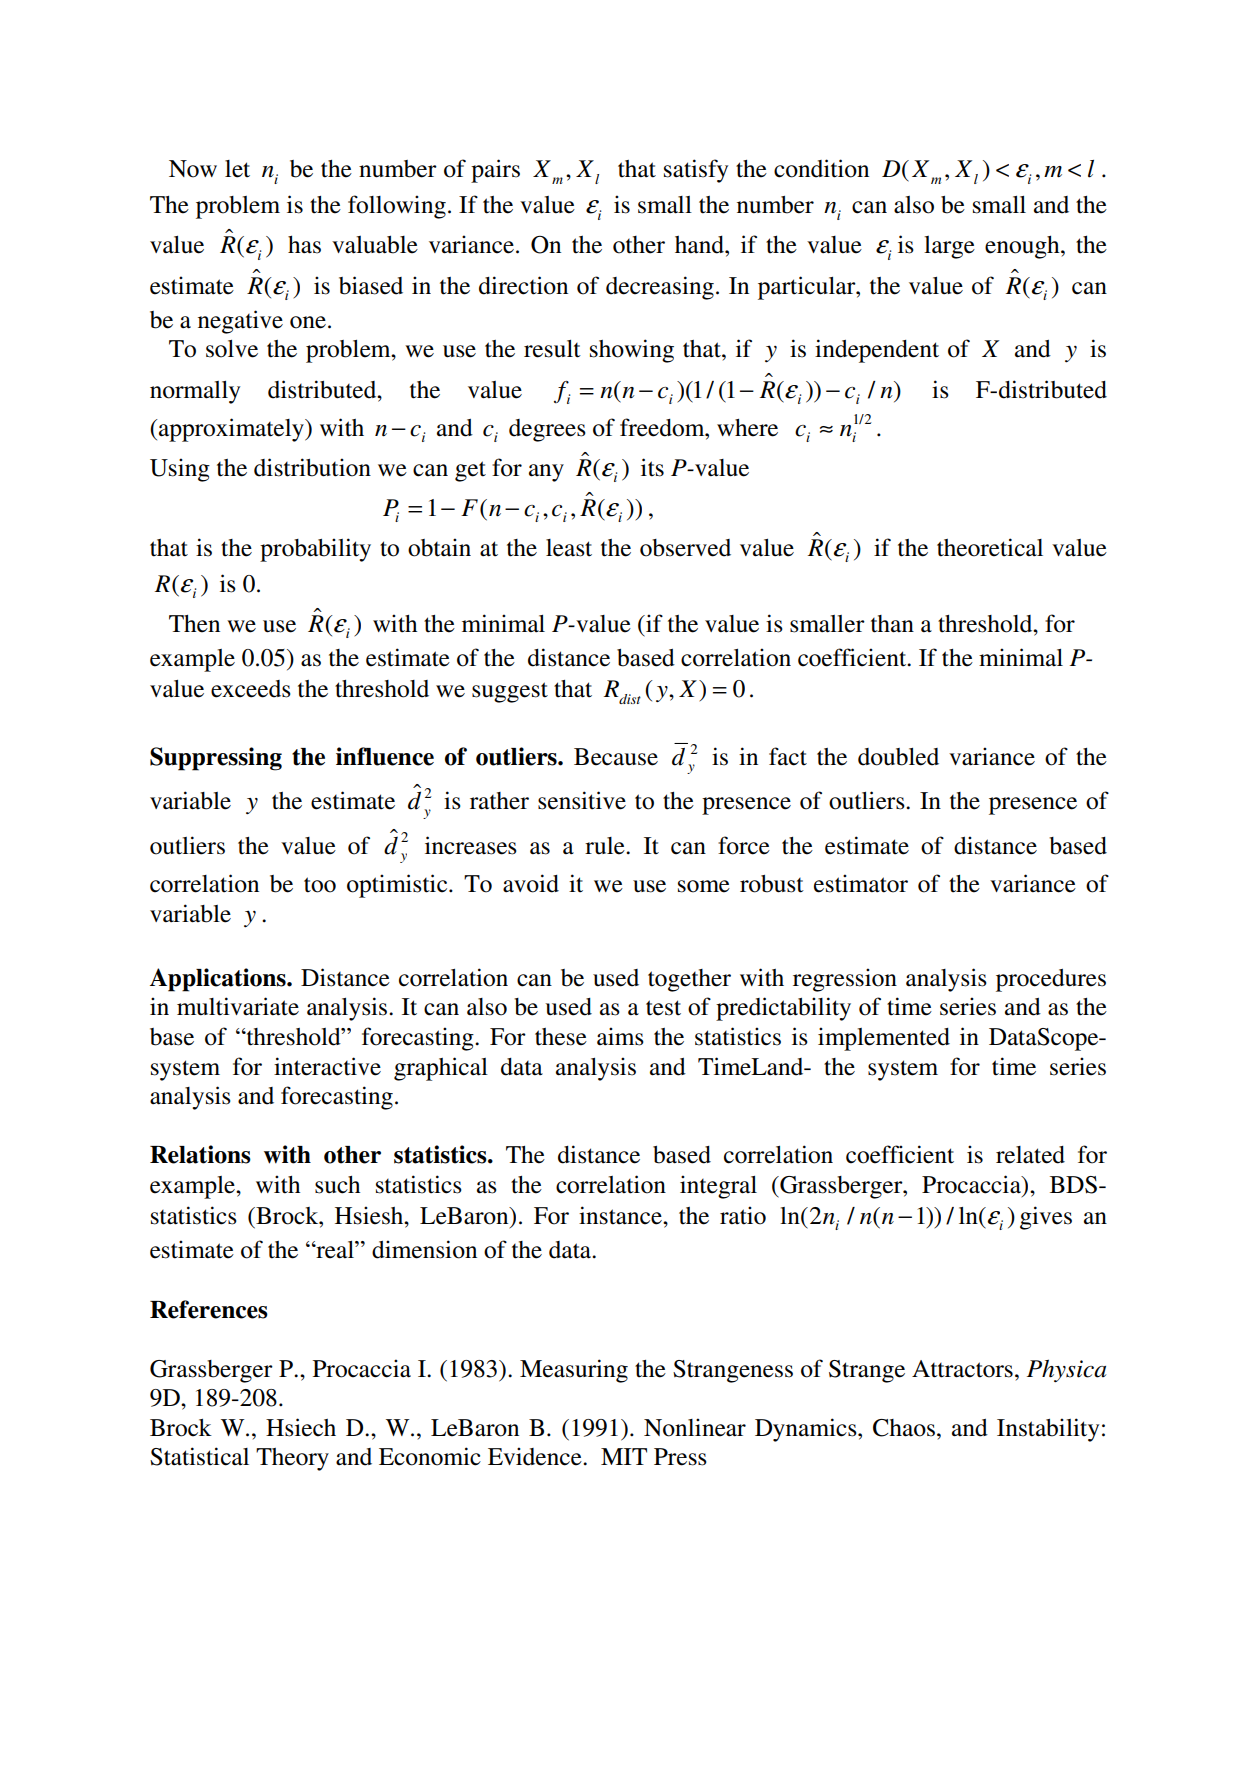  What do you see at coordinates (624, 1456) in the image?
I see `MIT` at bounding box center [624, 1456].
